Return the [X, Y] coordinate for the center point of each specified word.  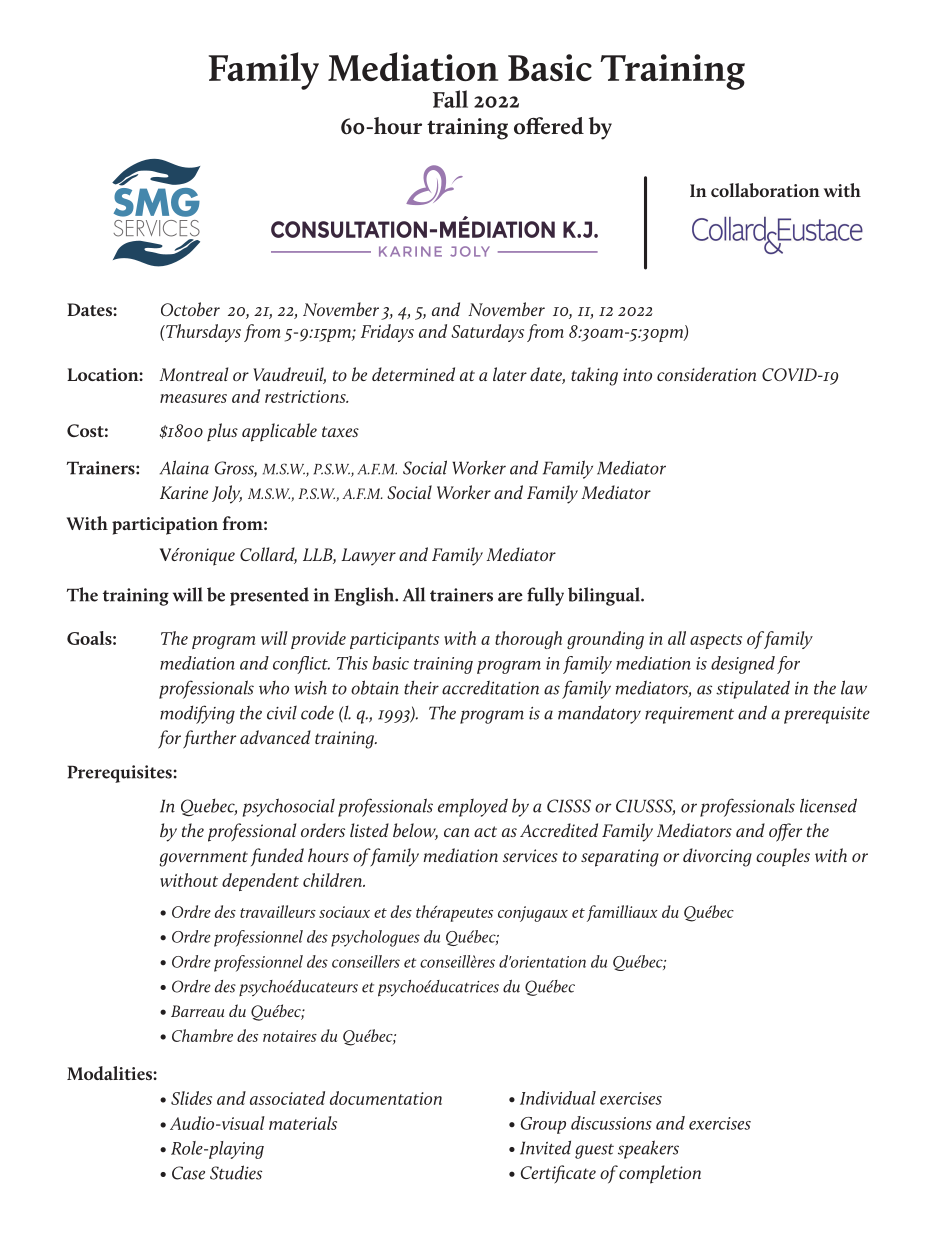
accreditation [490, 687]
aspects [716, 641]
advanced [275, 737]
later [510, 374]
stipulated [753, 689]
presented [269, 596]
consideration [706, 374]
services [530, 855]
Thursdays [202, 333]
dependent [260, 882]
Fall [450, 99]
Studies [236, 1172]
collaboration [765, 190]
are [510, 597]
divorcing [717, 857]
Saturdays [487, 333]
